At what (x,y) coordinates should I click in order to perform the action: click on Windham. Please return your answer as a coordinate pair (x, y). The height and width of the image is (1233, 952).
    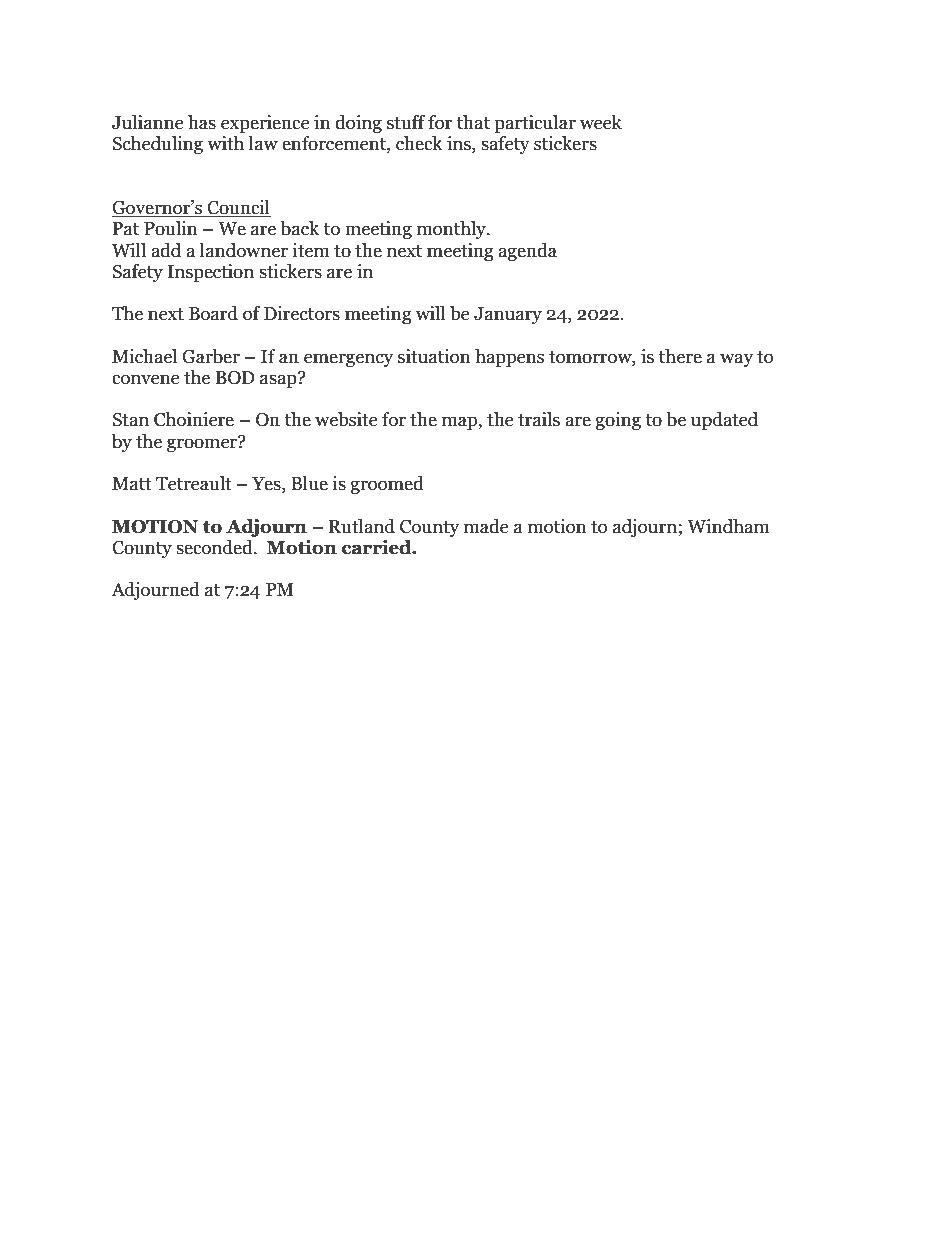
    Looking at the image, I should click on (728, 526).
